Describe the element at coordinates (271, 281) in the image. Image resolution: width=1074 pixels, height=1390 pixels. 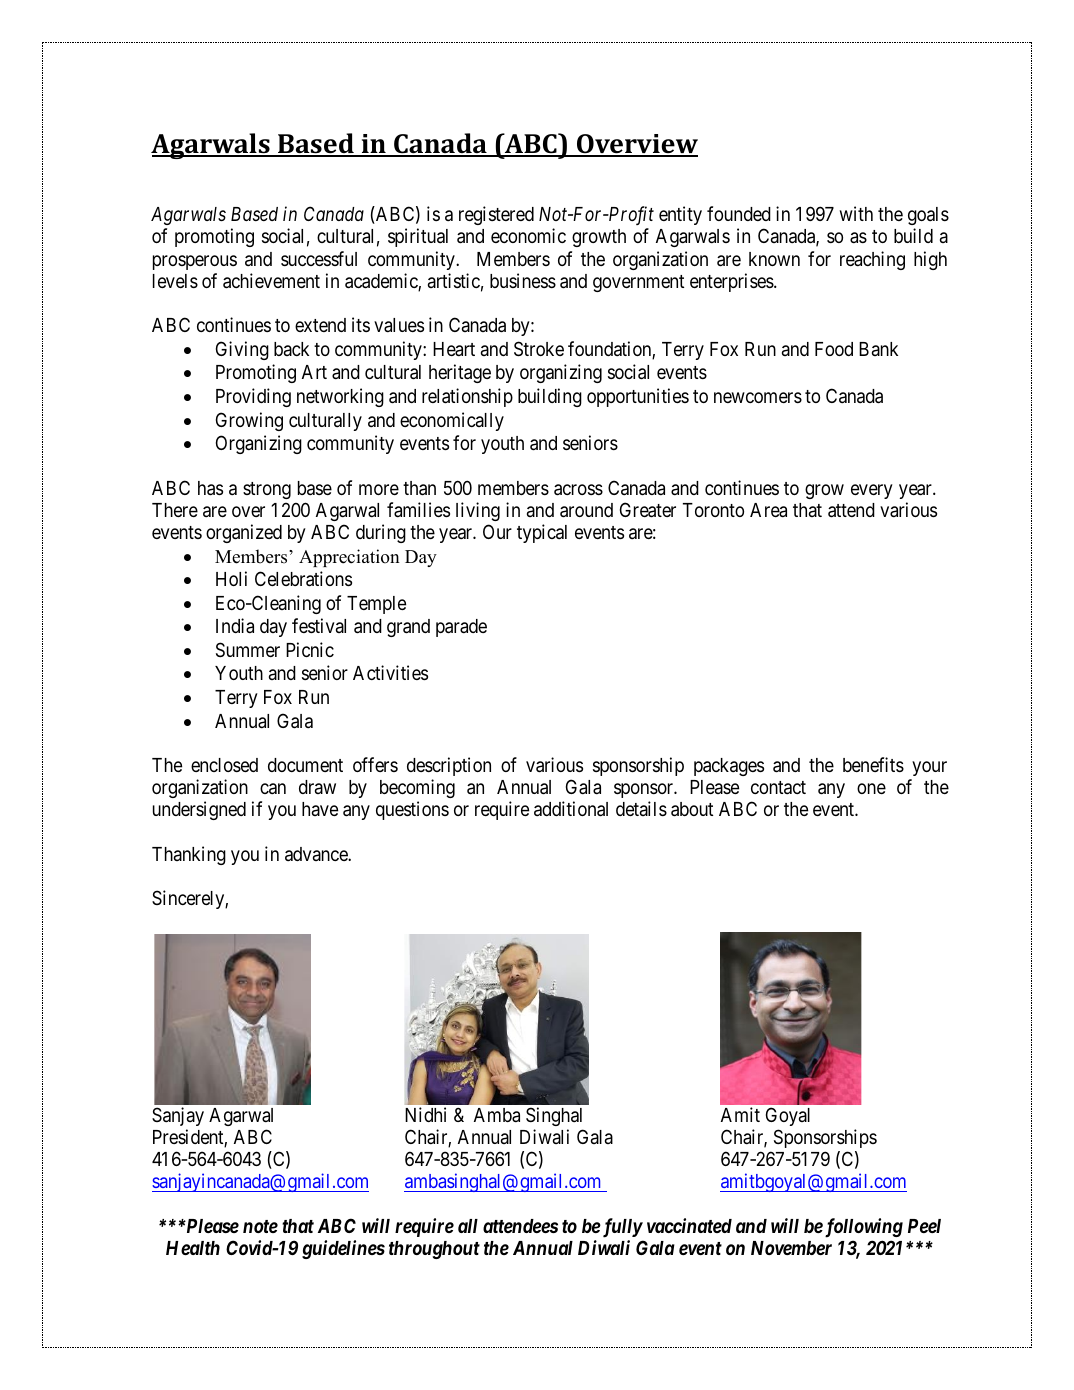
I see `achievement` at that location.
